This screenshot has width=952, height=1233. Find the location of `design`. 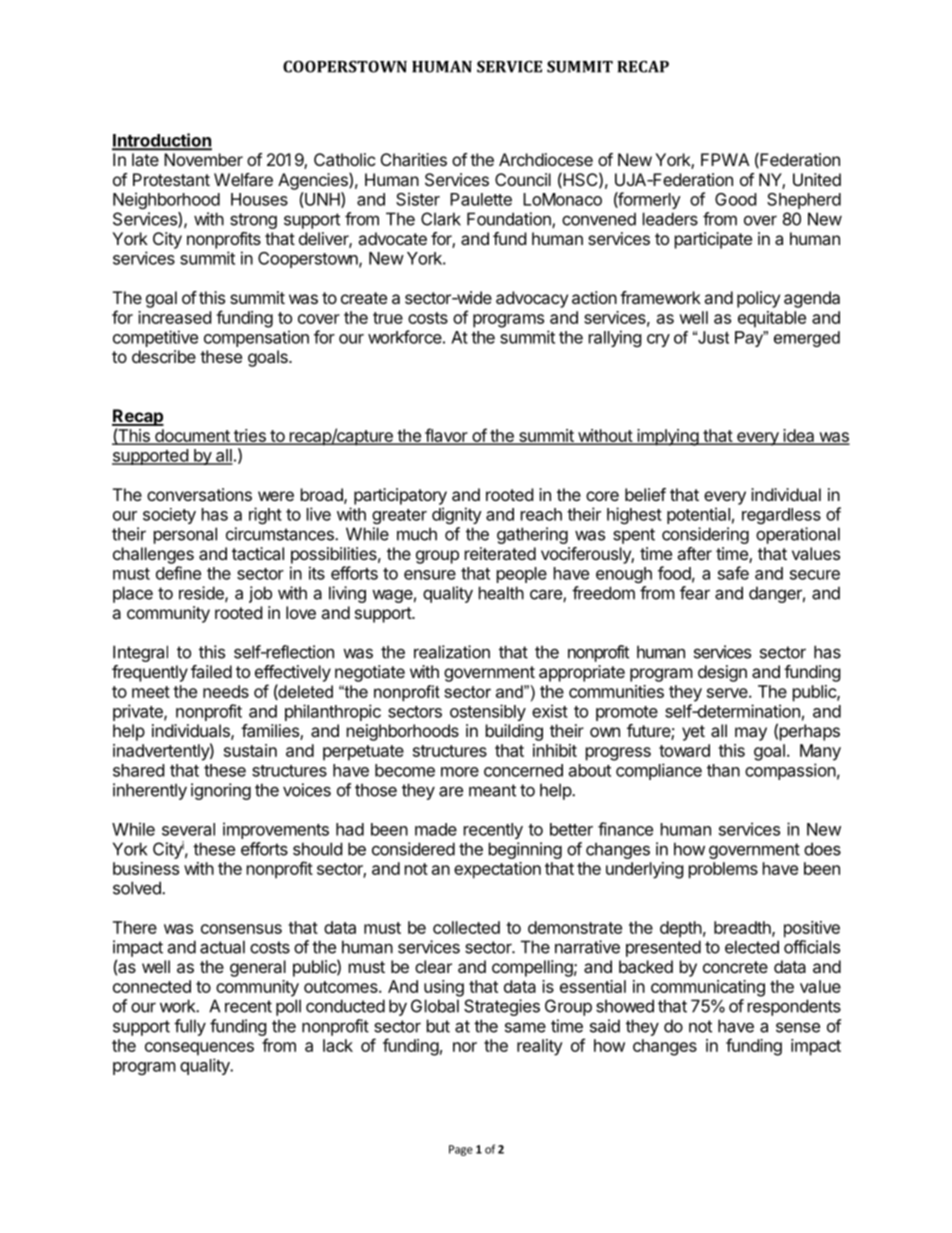

design is located at coordinates (722, 673).
